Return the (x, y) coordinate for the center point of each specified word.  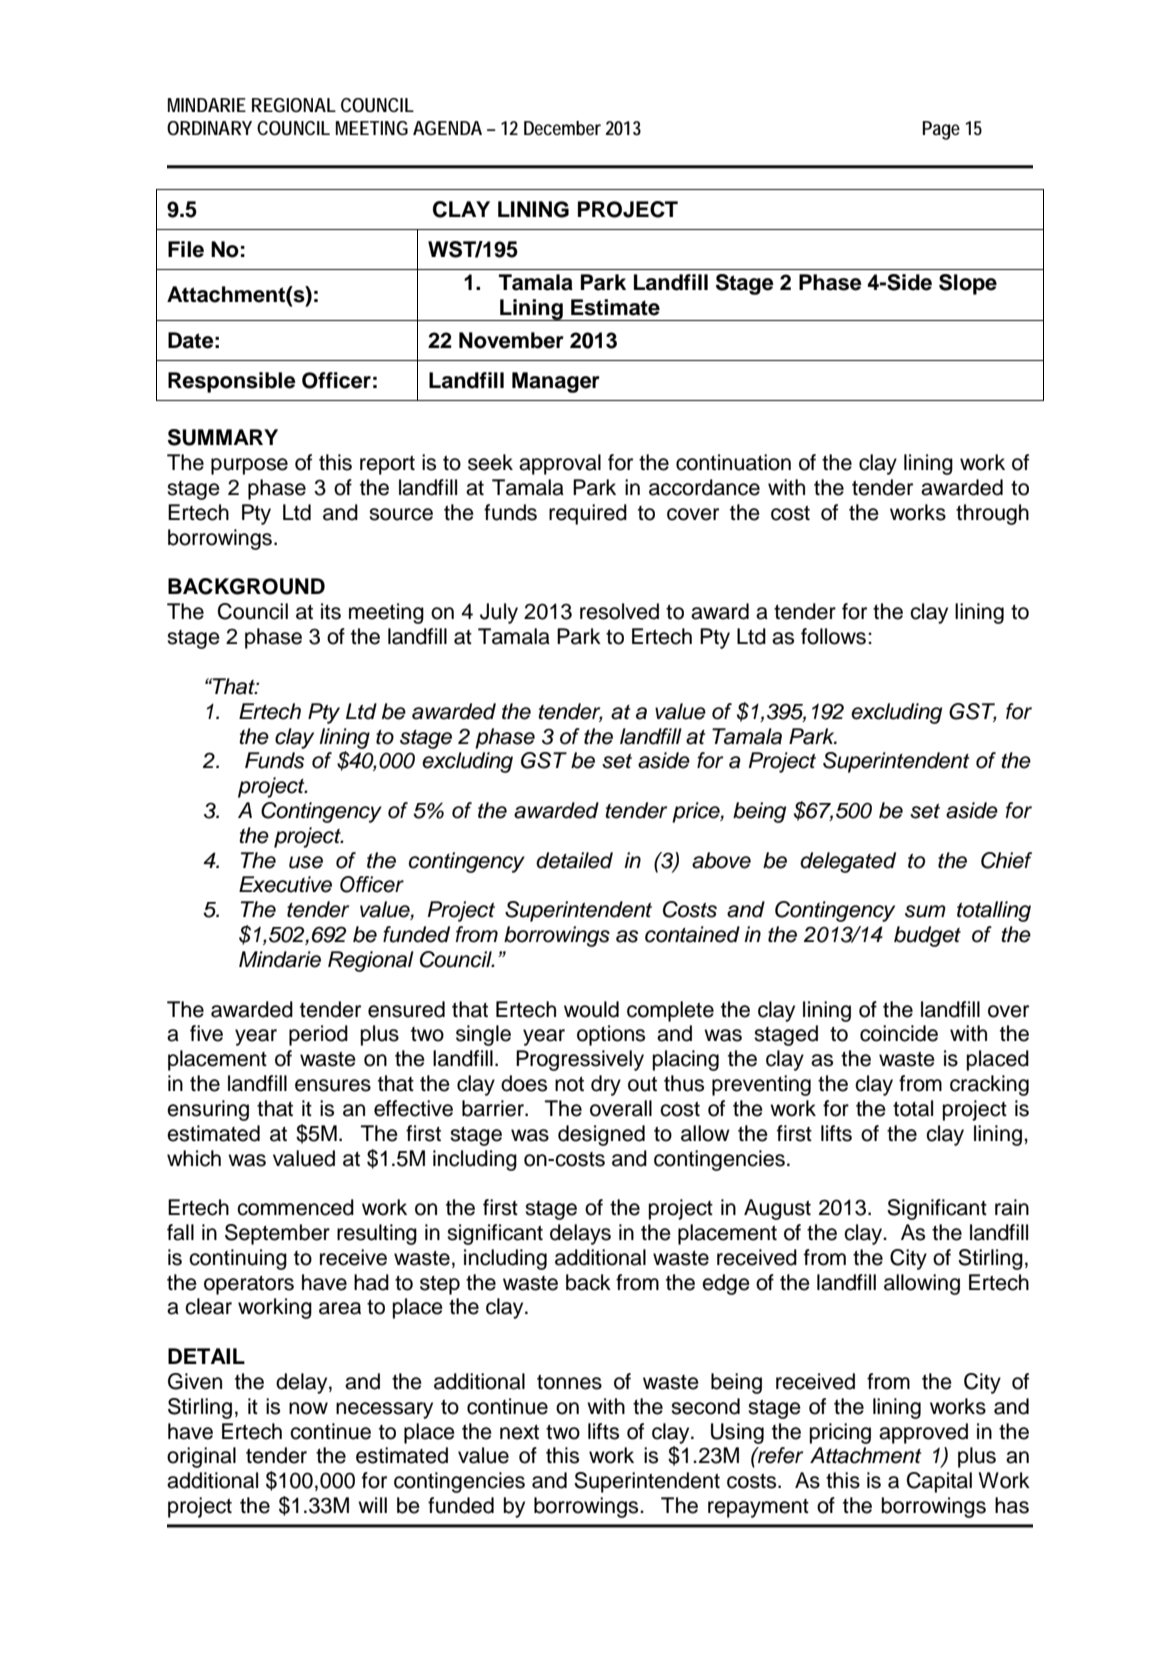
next (519, 1432)
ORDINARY (209, 128)
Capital (939, 1482)
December (562, 128)
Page (941, 130)
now (308, 1408)
